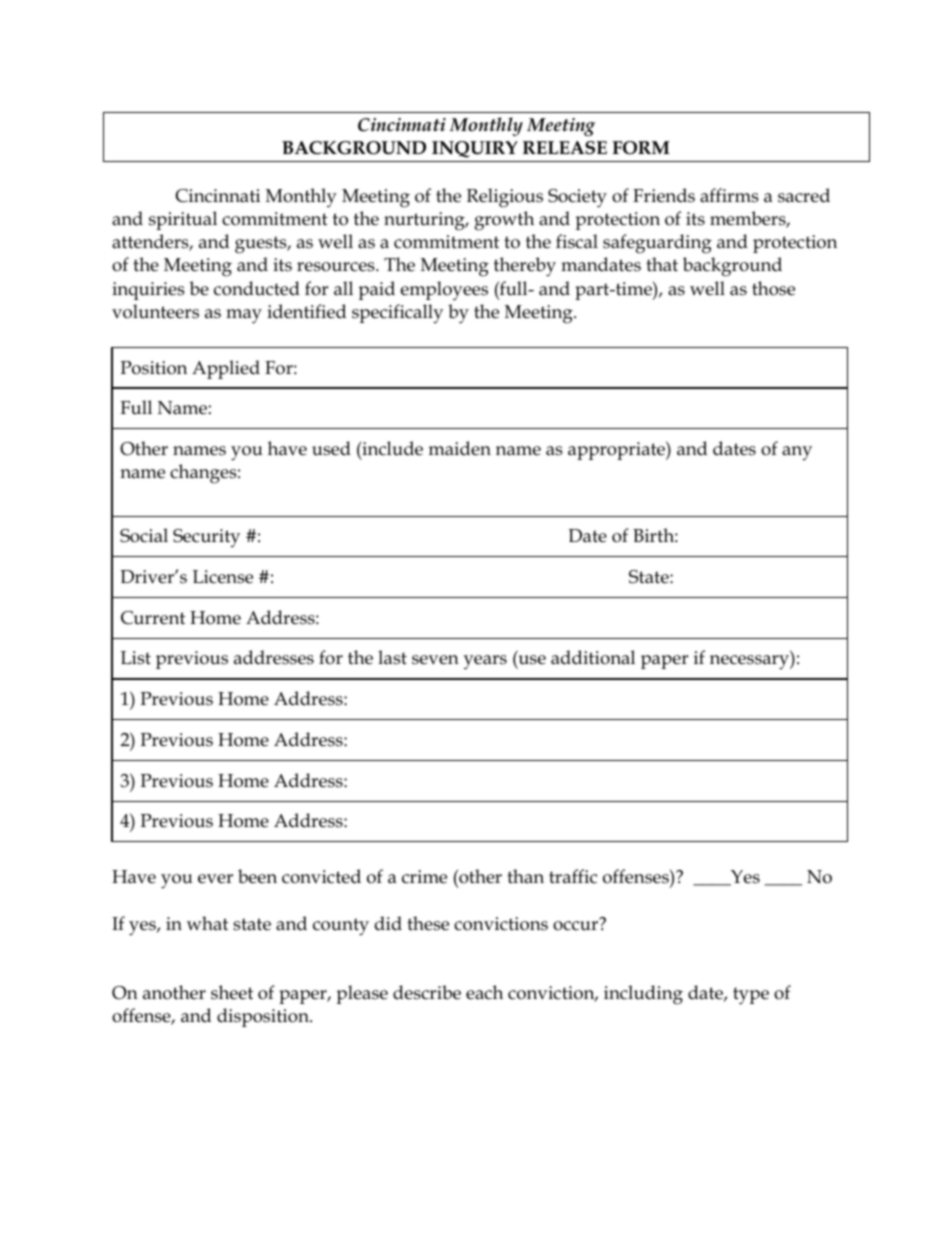 The image size is (952, 1233). I want to click on additional, so click(593, 657).
